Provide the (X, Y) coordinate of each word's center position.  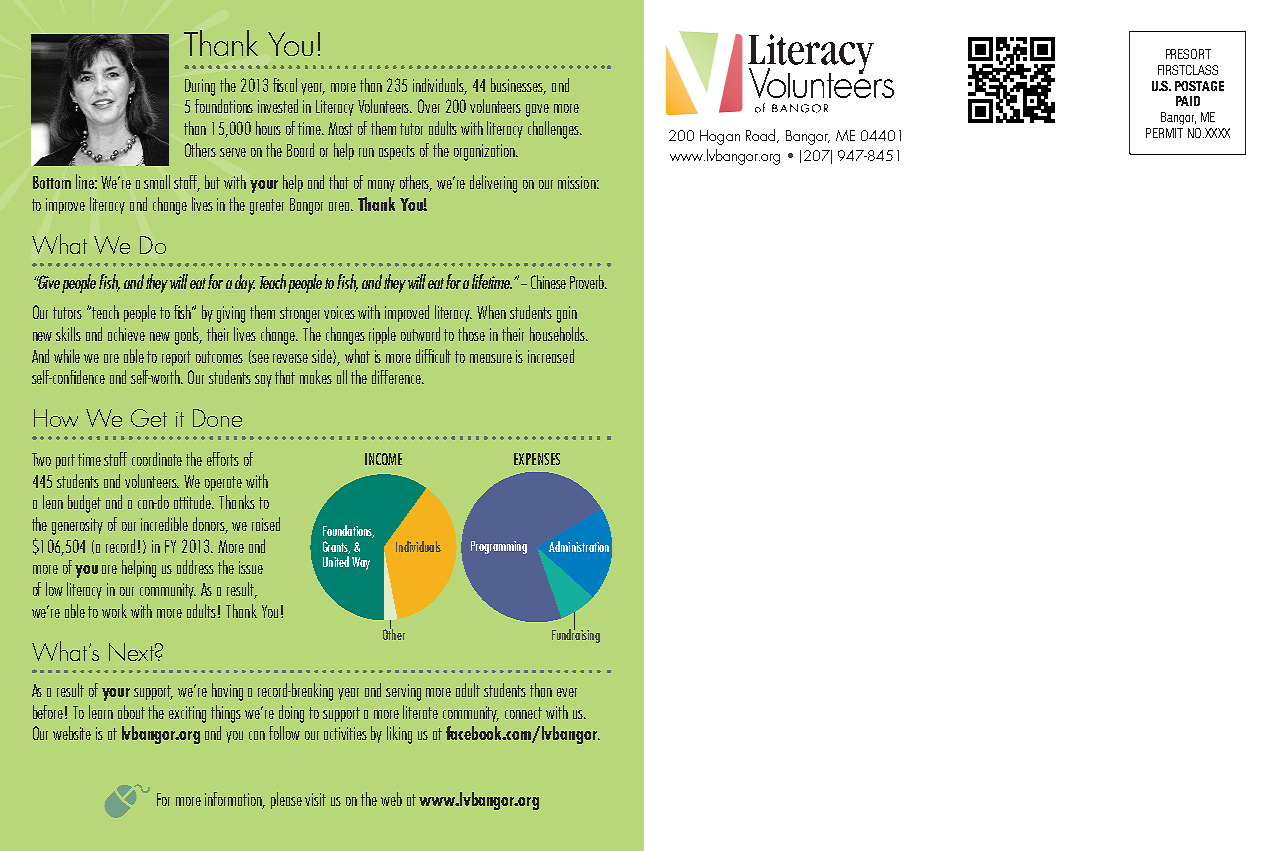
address (195, 567)
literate (420, 712)
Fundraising (576, 634)
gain (567, 314)
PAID (1188, 101)
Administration (579, 546)
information (235, 800)
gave (537, 110)
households (558, 334)
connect (523, 713)
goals (188, 336)
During (200, 87)
